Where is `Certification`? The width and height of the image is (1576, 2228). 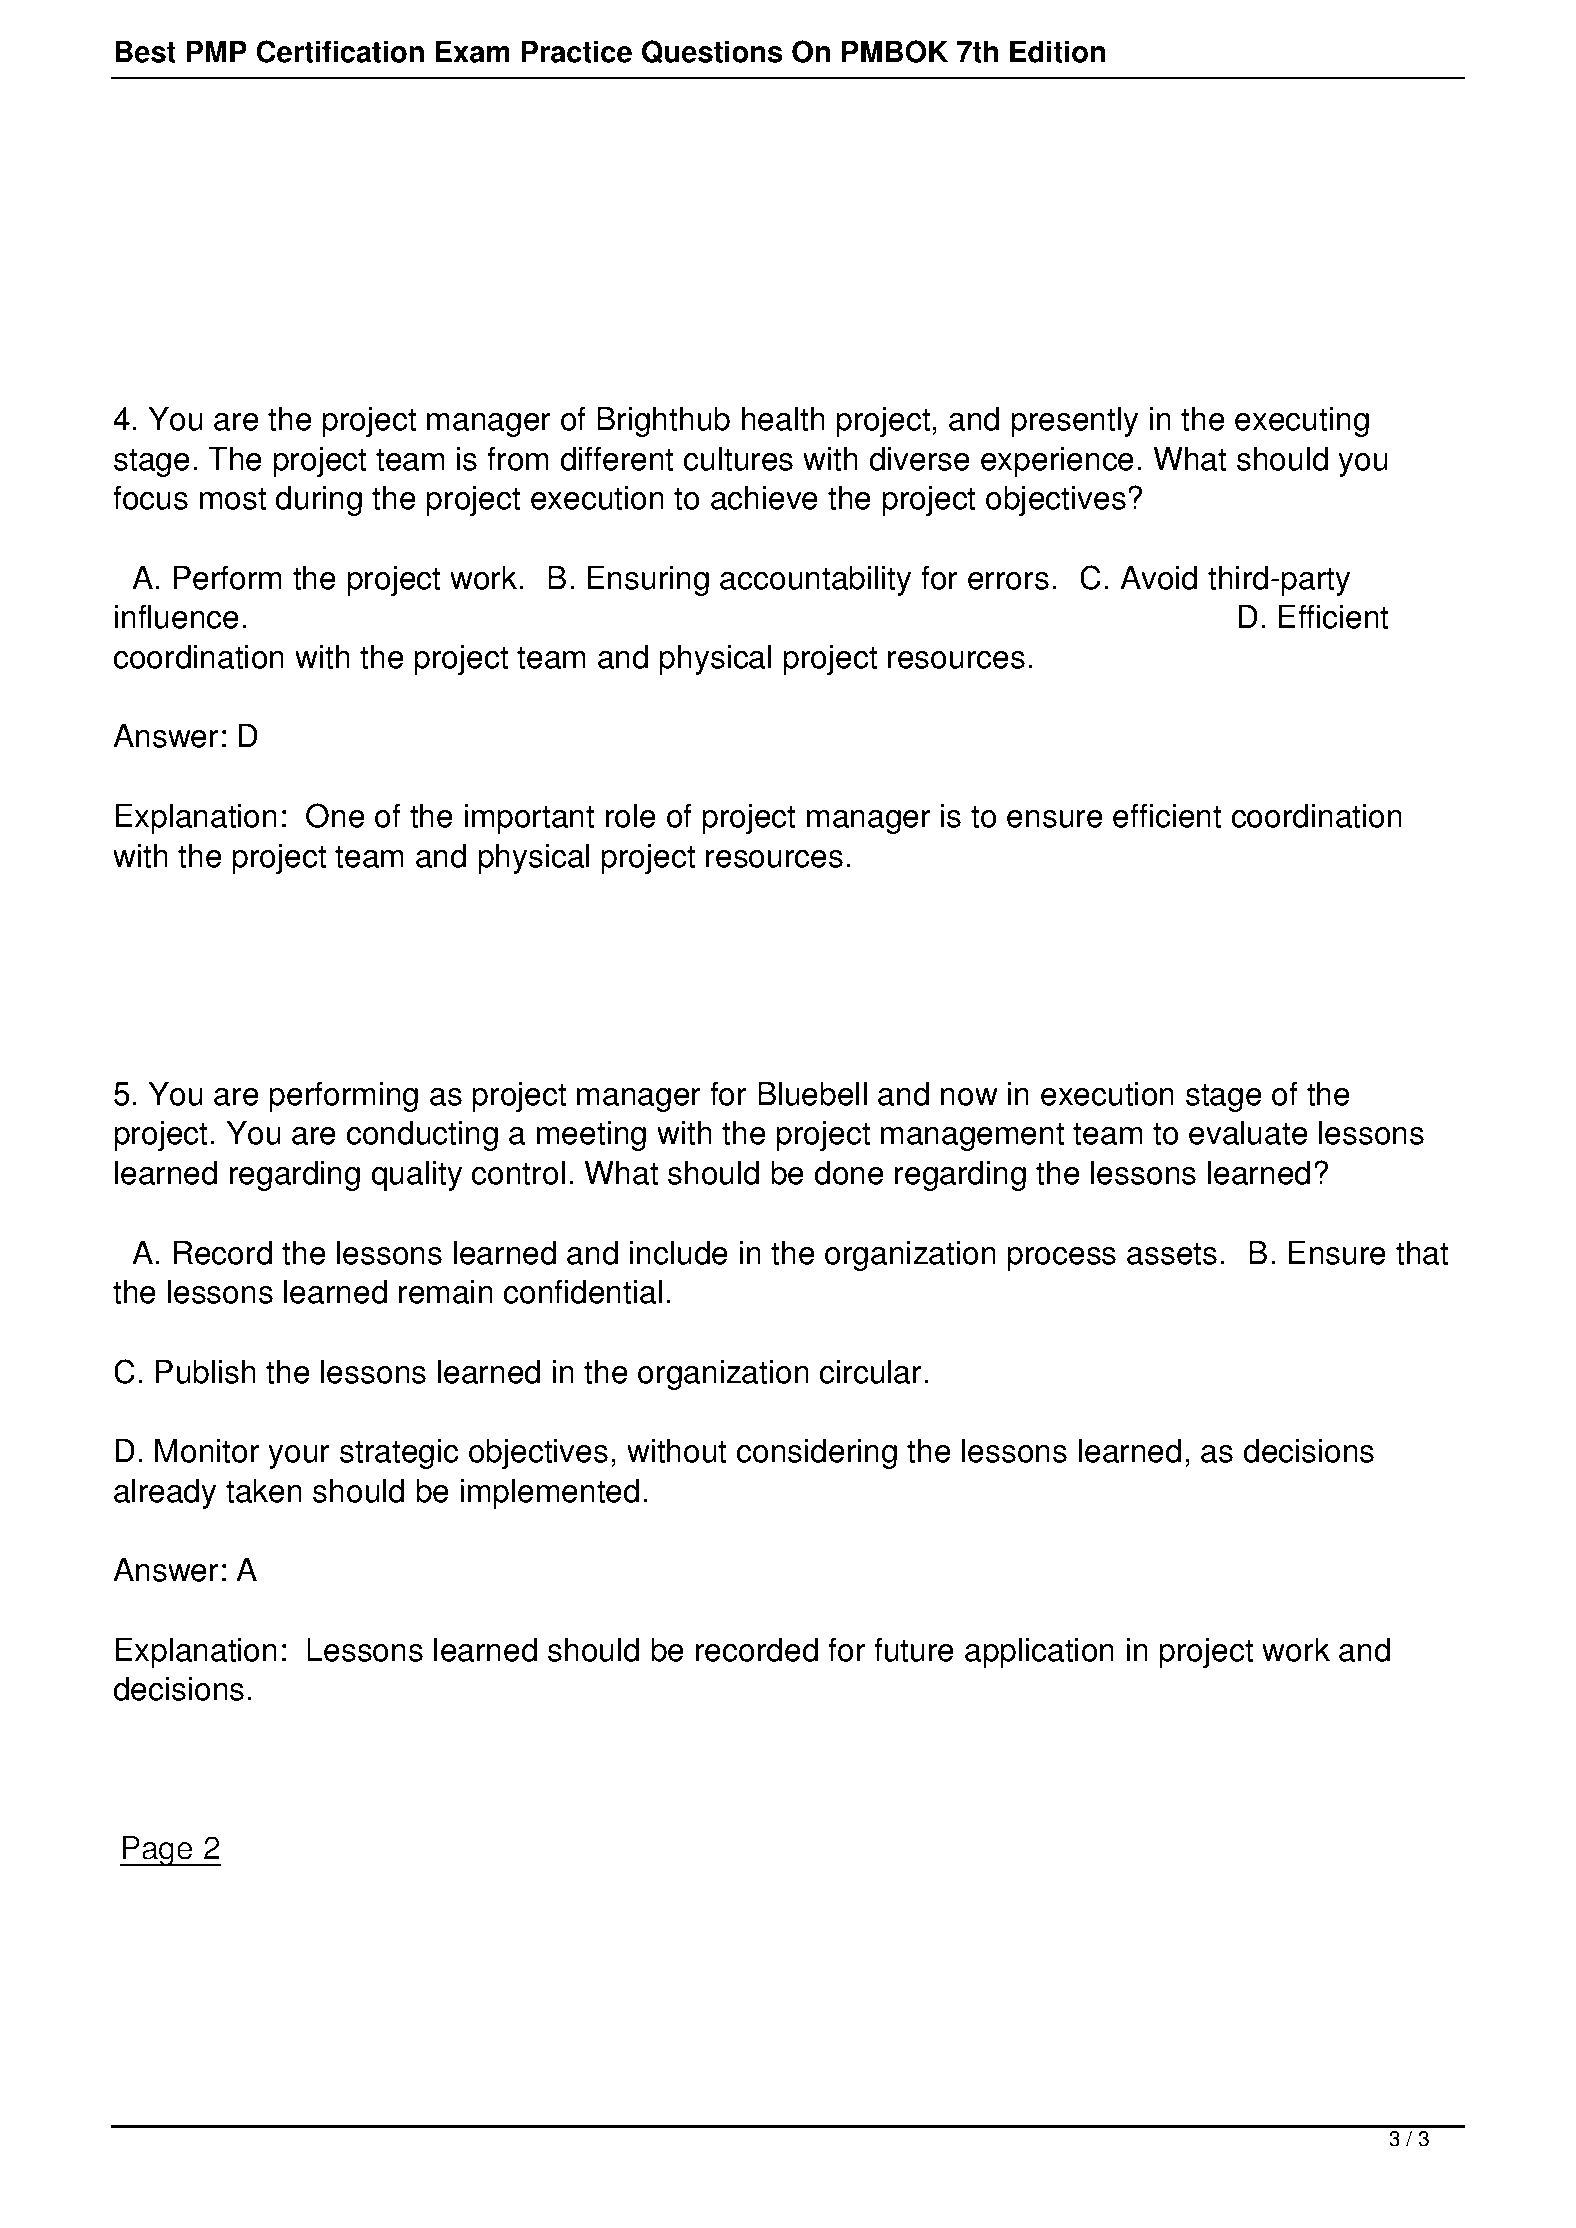
Certification is located at coordinates (340, 51).
